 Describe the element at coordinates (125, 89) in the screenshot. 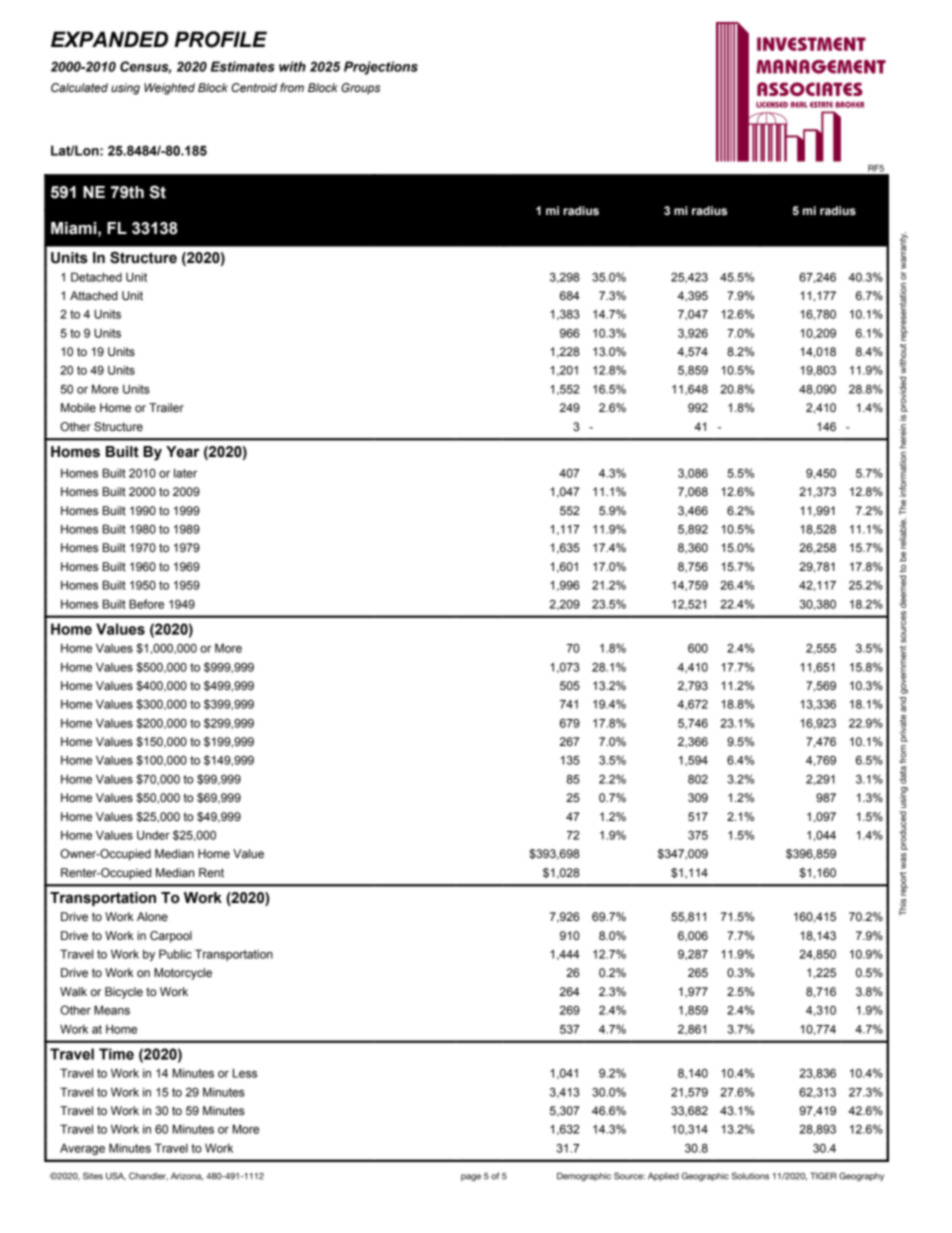

I see `using` at that location.
